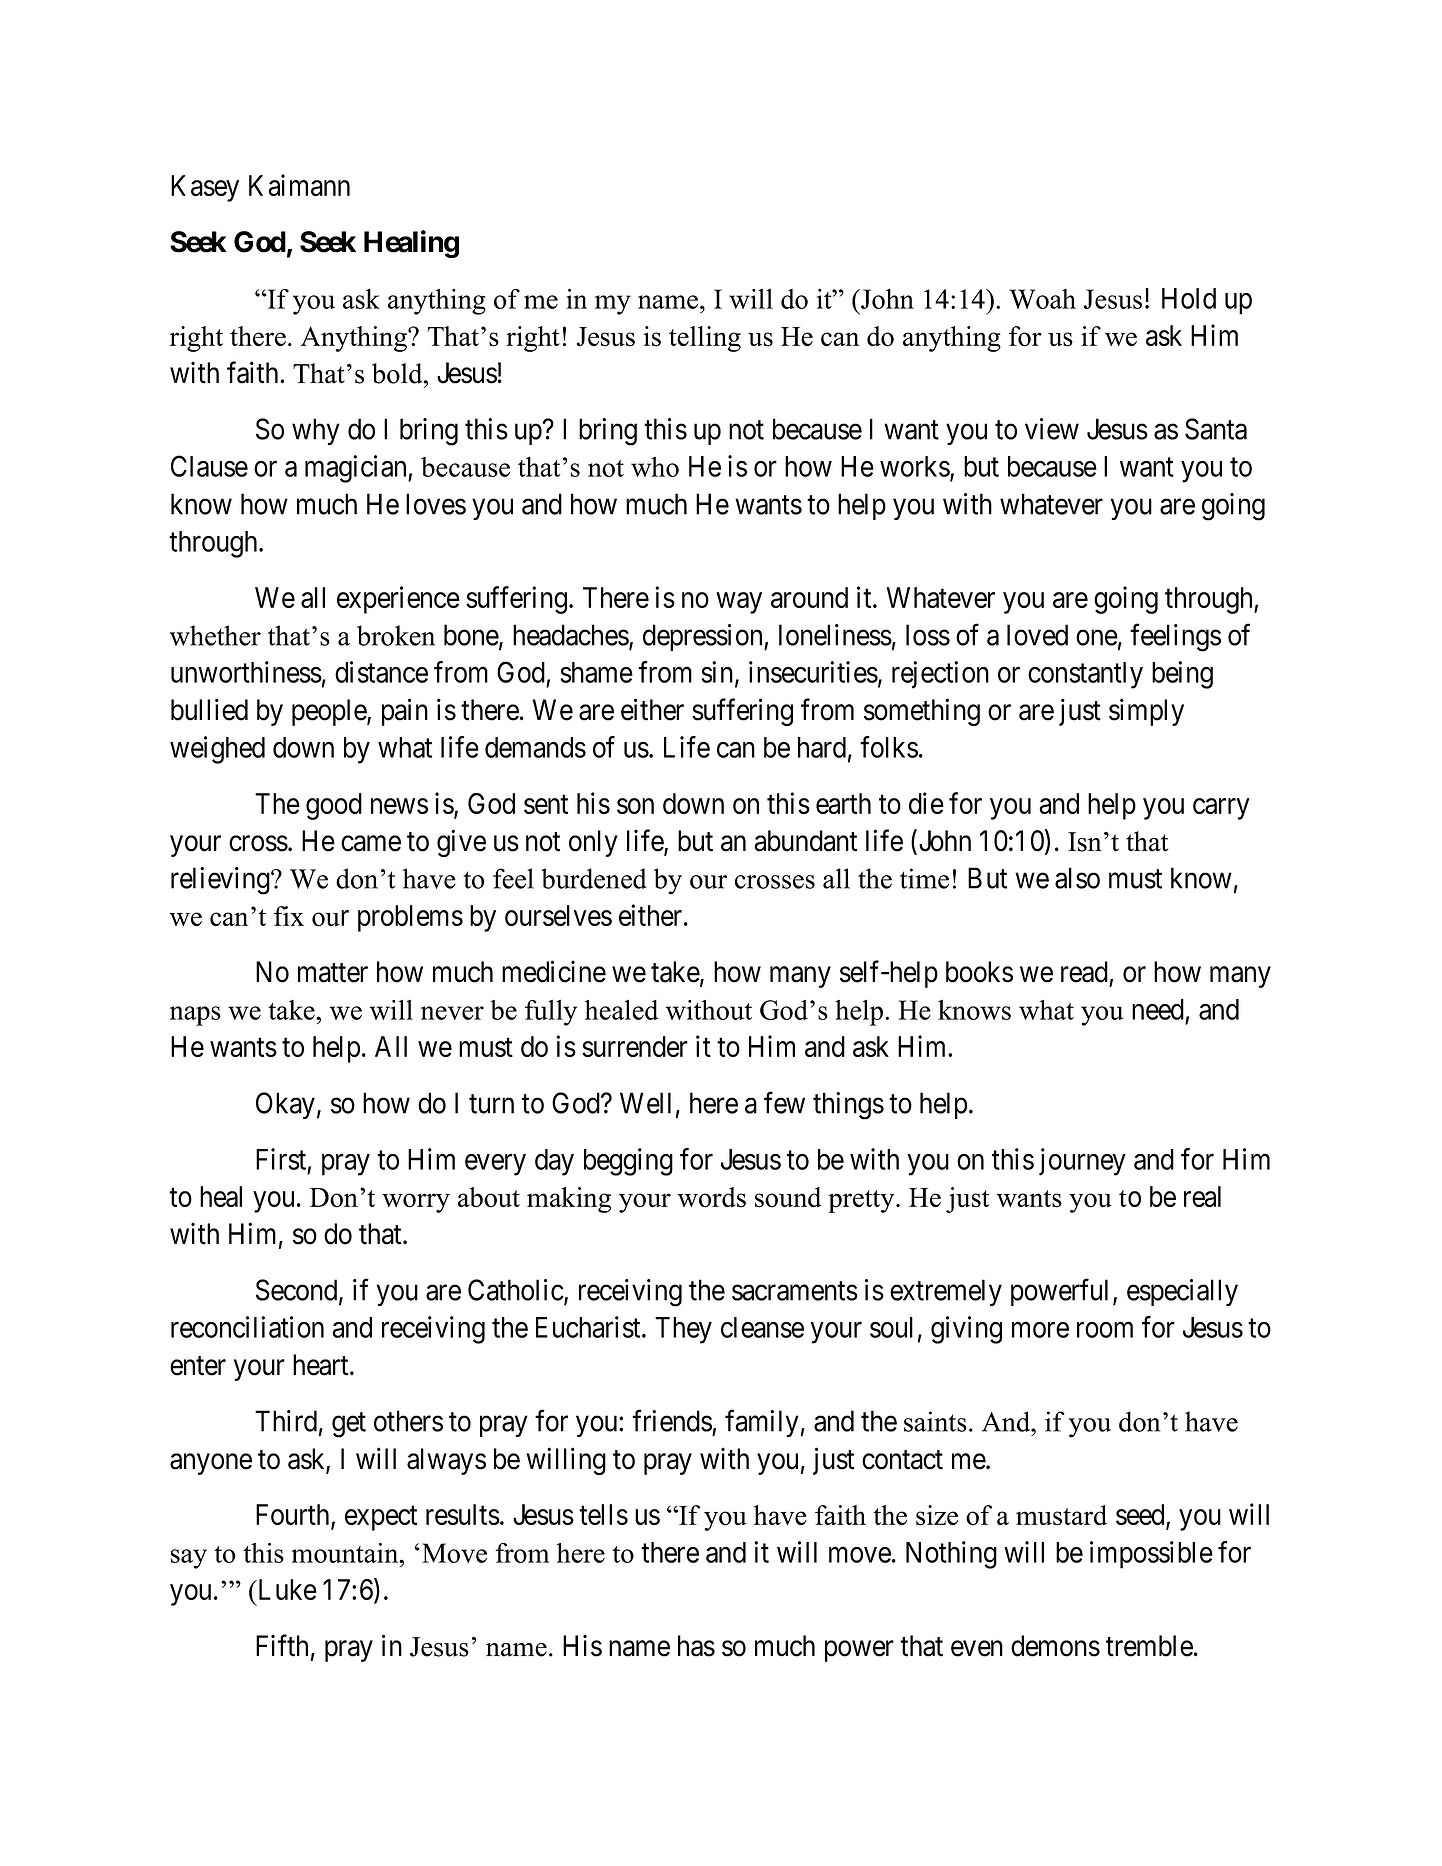 The image size is (1442, 1866). What do you see at coordinates (286, 1589) in the screenshot?
I see `Luke` at bounding box center [286, 1589].
